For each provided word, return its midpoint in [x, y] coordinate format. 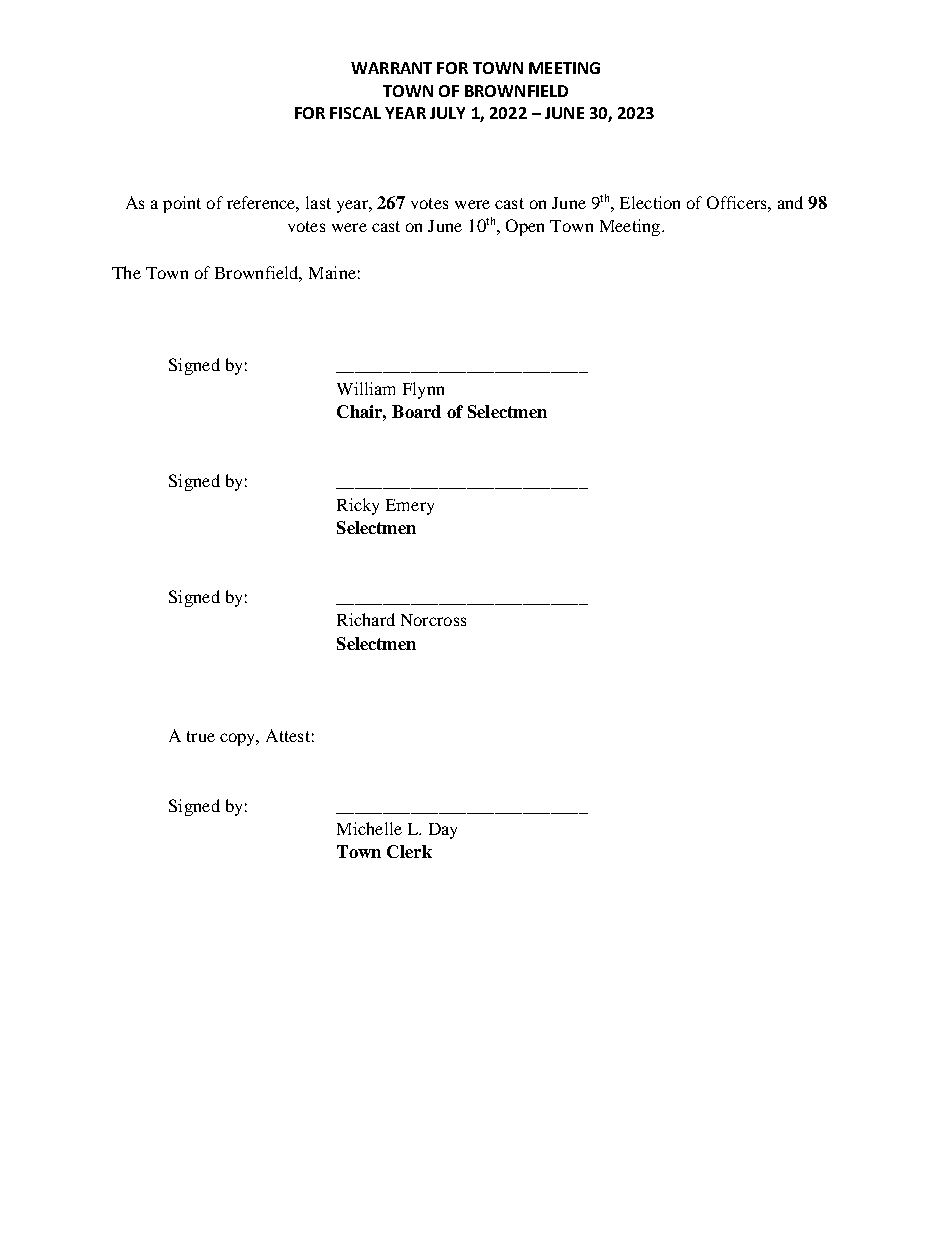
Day [443, 831]
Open [525, 227]
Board [416, 411]
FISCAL [355, 113]
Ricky [358, 506]
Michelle [369, 828]
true [201, 736]
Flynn [423, 390]
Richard [366, 619]
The [126, 272]
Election [650, 202]
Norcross [433, 620]
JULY [447, 113]
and [790, 202]
